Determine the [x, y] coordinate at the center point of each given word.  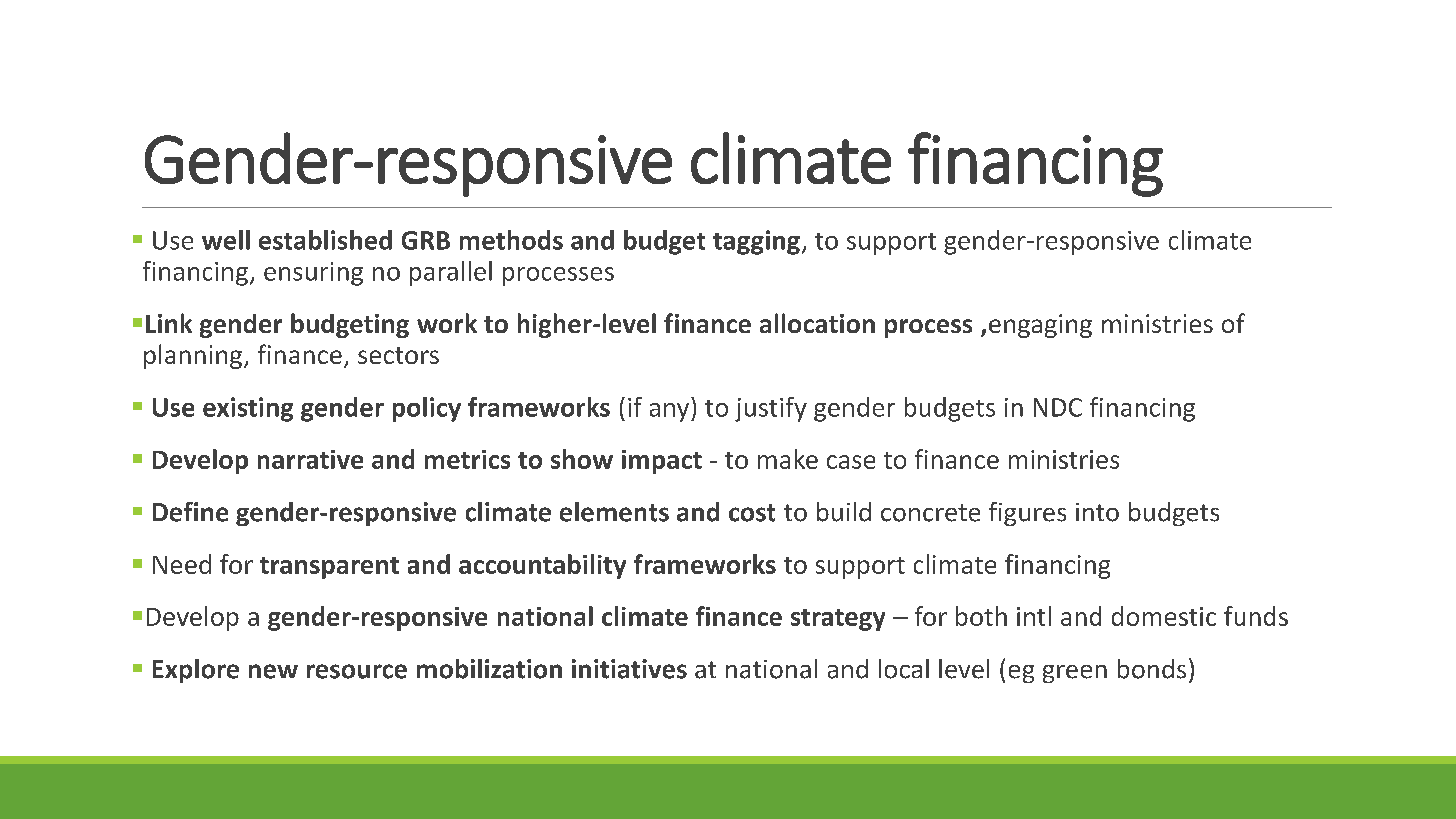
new [273, 671]
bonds [1152, 669]
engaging [1040, 326]
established [325, 240]
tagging [756, 242]
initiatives [629, 669]
